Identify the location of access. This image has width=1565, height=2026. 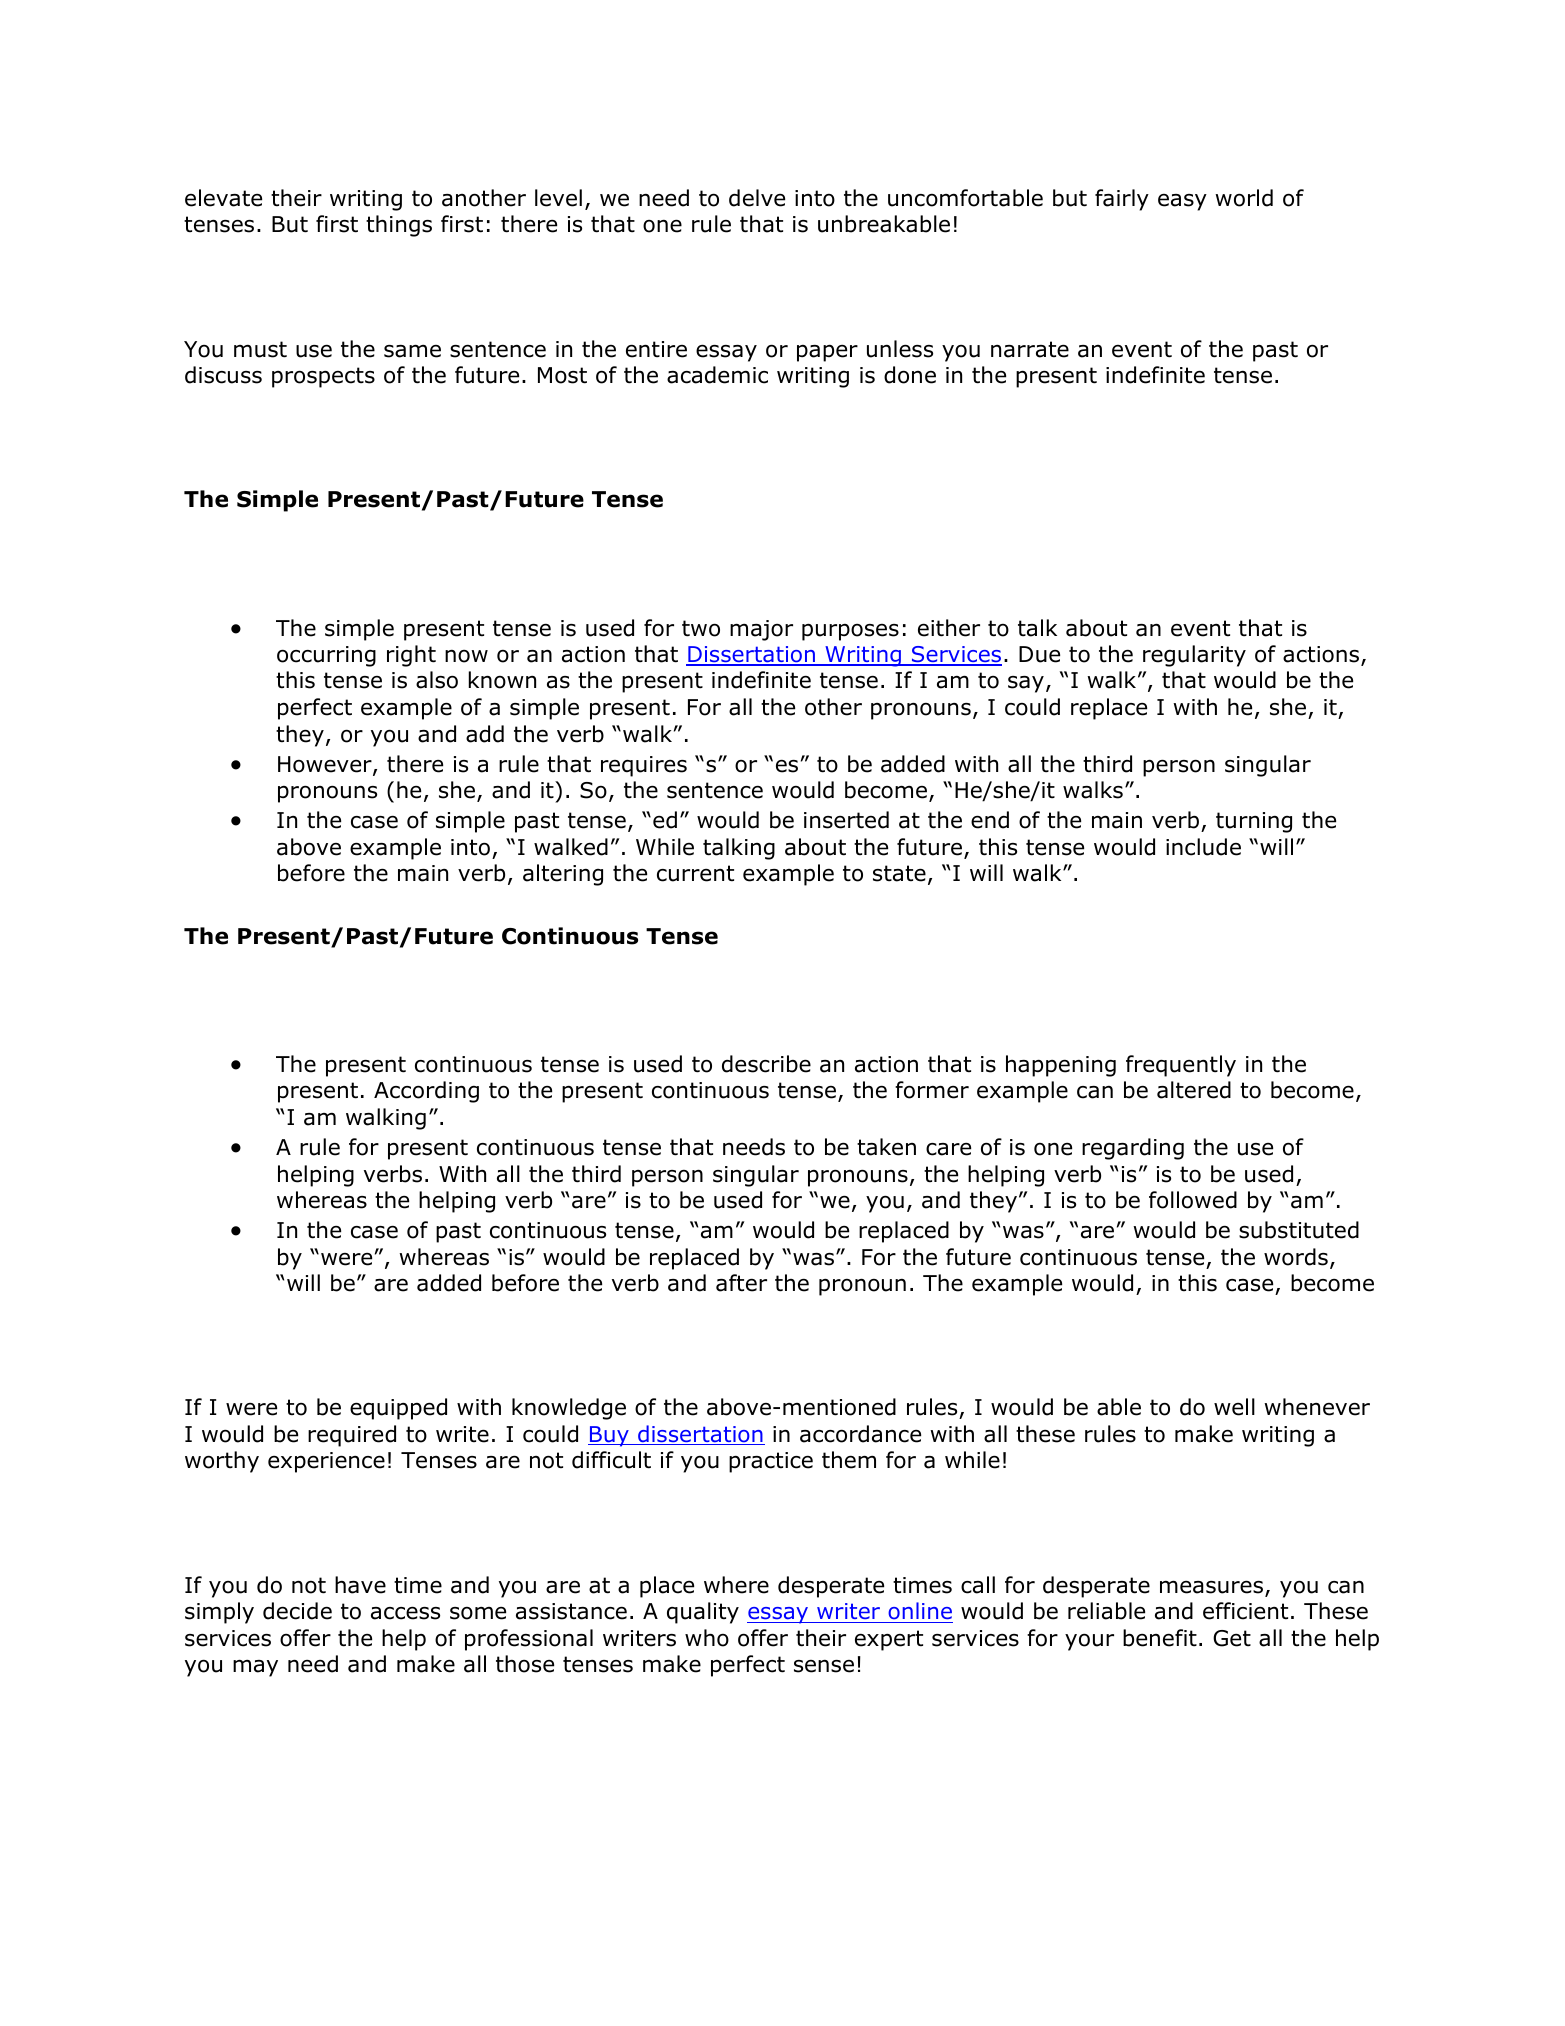
(405, 1613).
